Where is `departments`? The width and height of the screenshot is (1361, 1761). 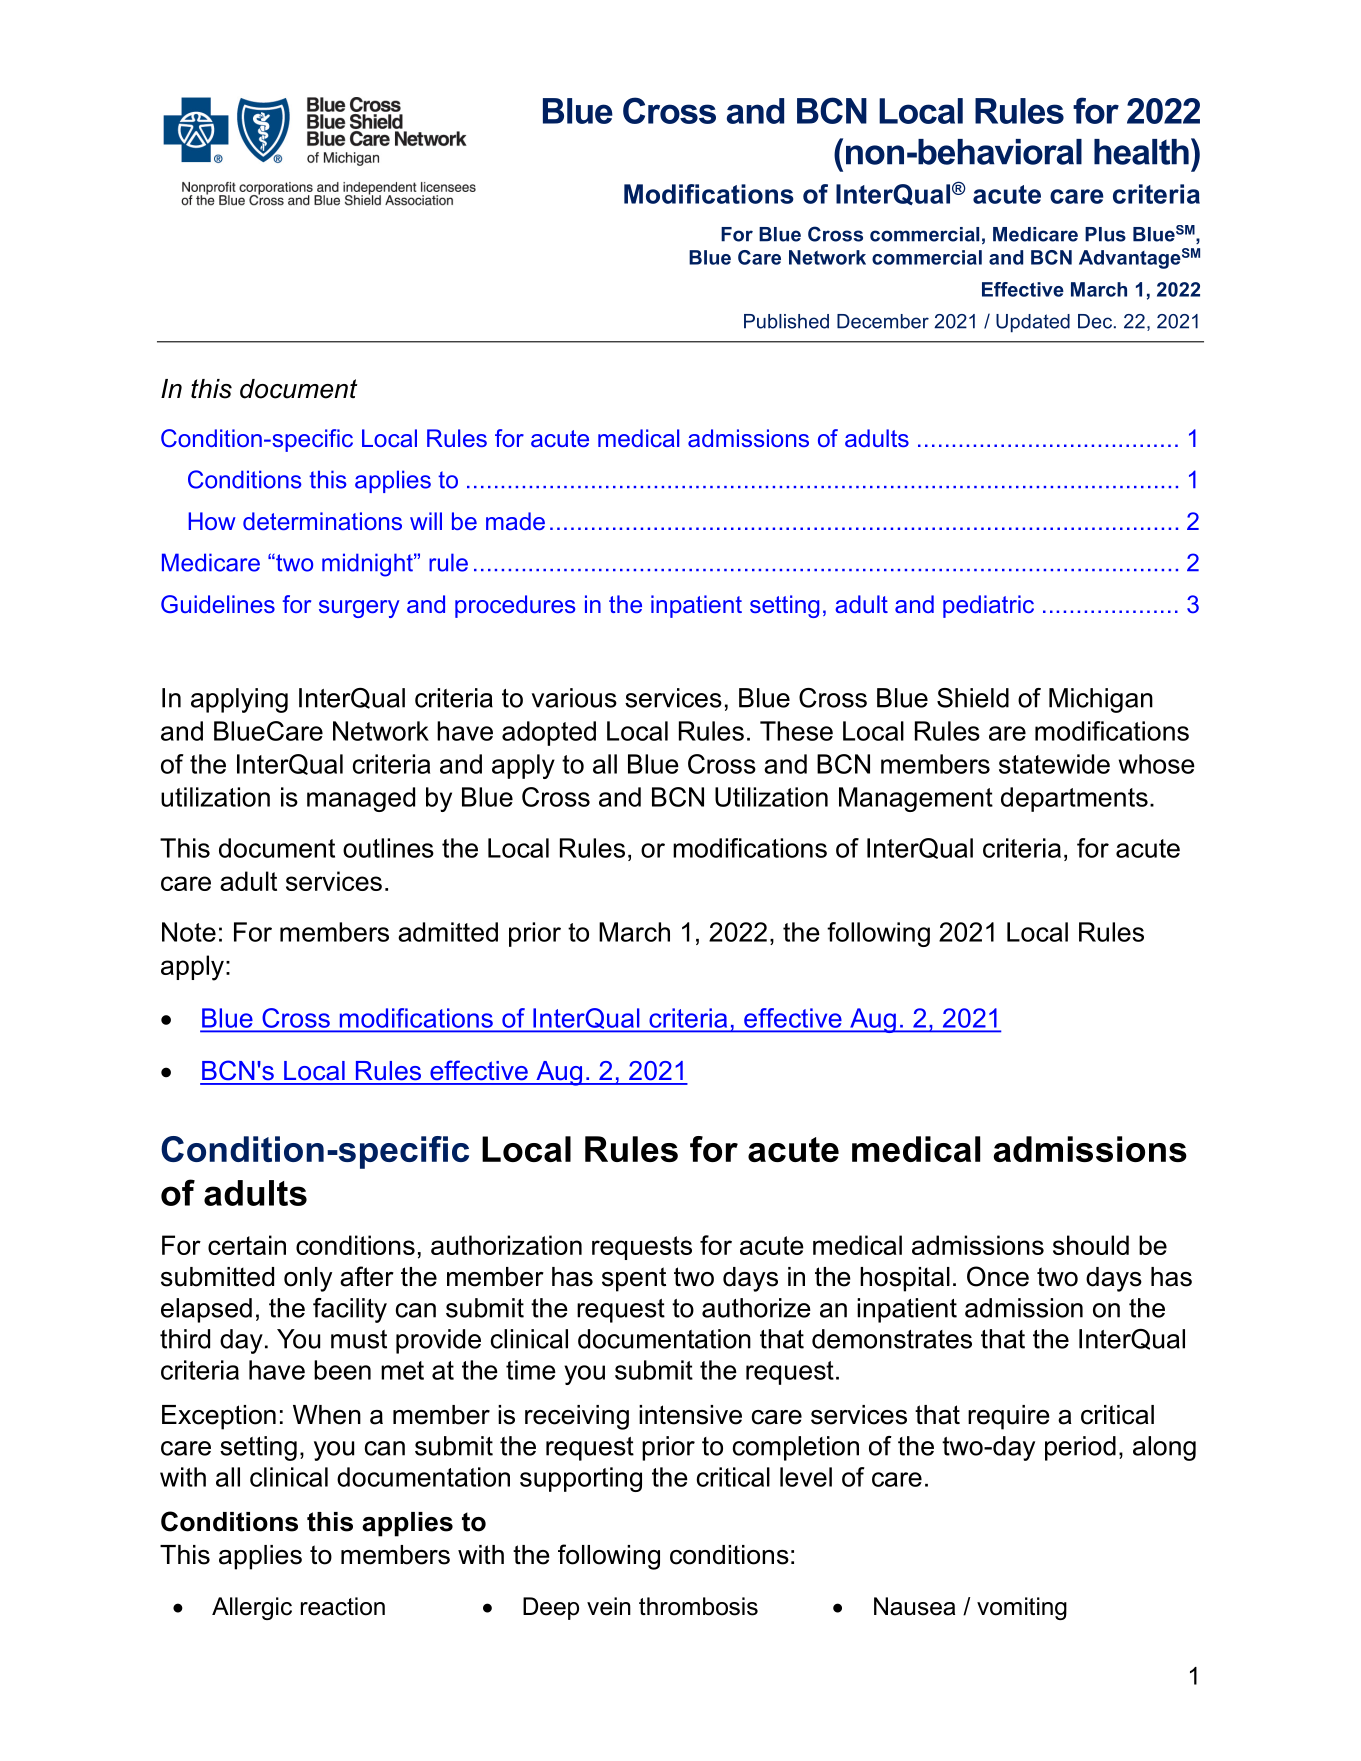 departments is located at coordinates (1074, 799).
